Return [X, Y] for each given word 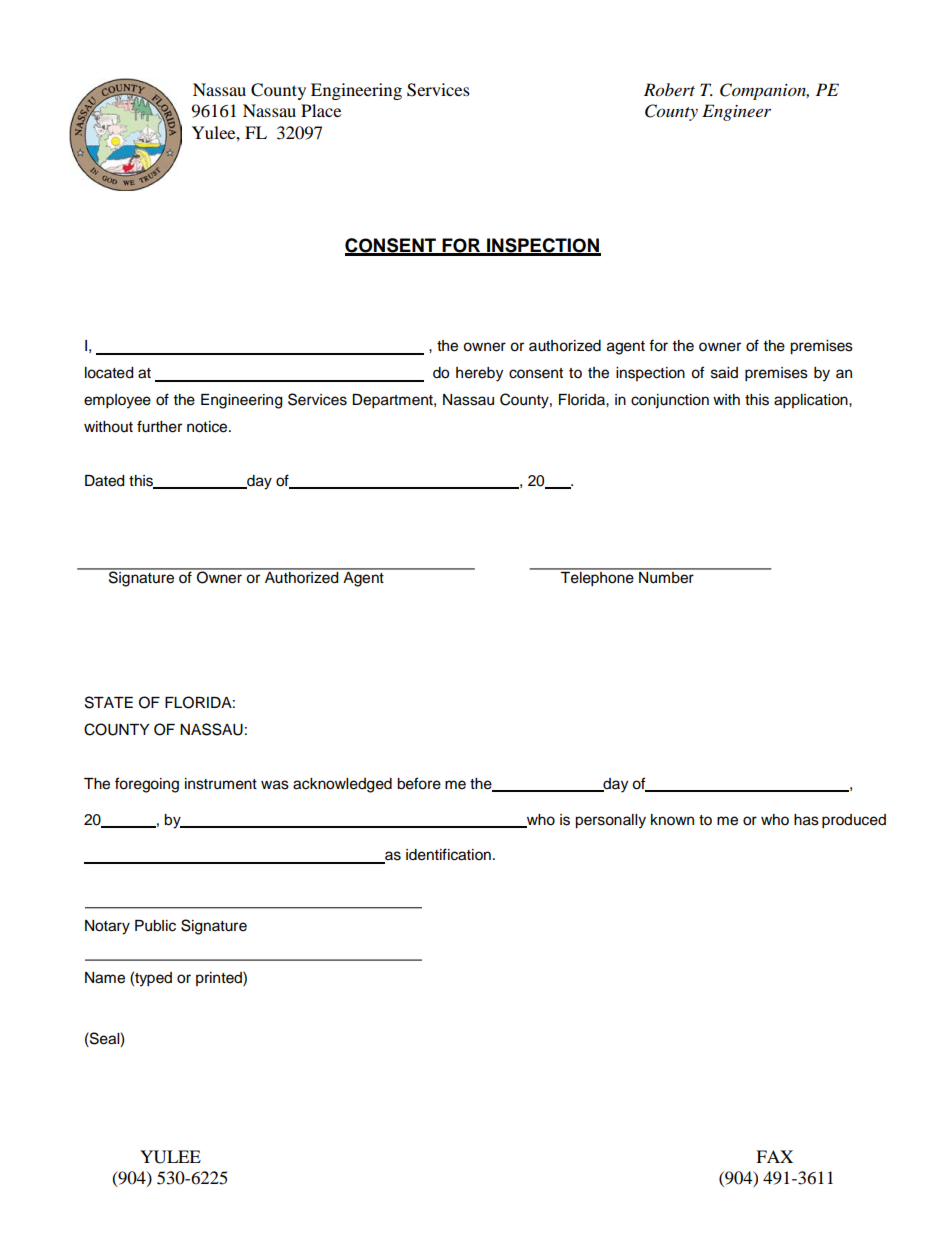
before [419, 783]
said [724, 373]
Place [321, 110]
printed [220, 978]
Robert [669, 90]
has [806, 820]
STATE [109, 702]
